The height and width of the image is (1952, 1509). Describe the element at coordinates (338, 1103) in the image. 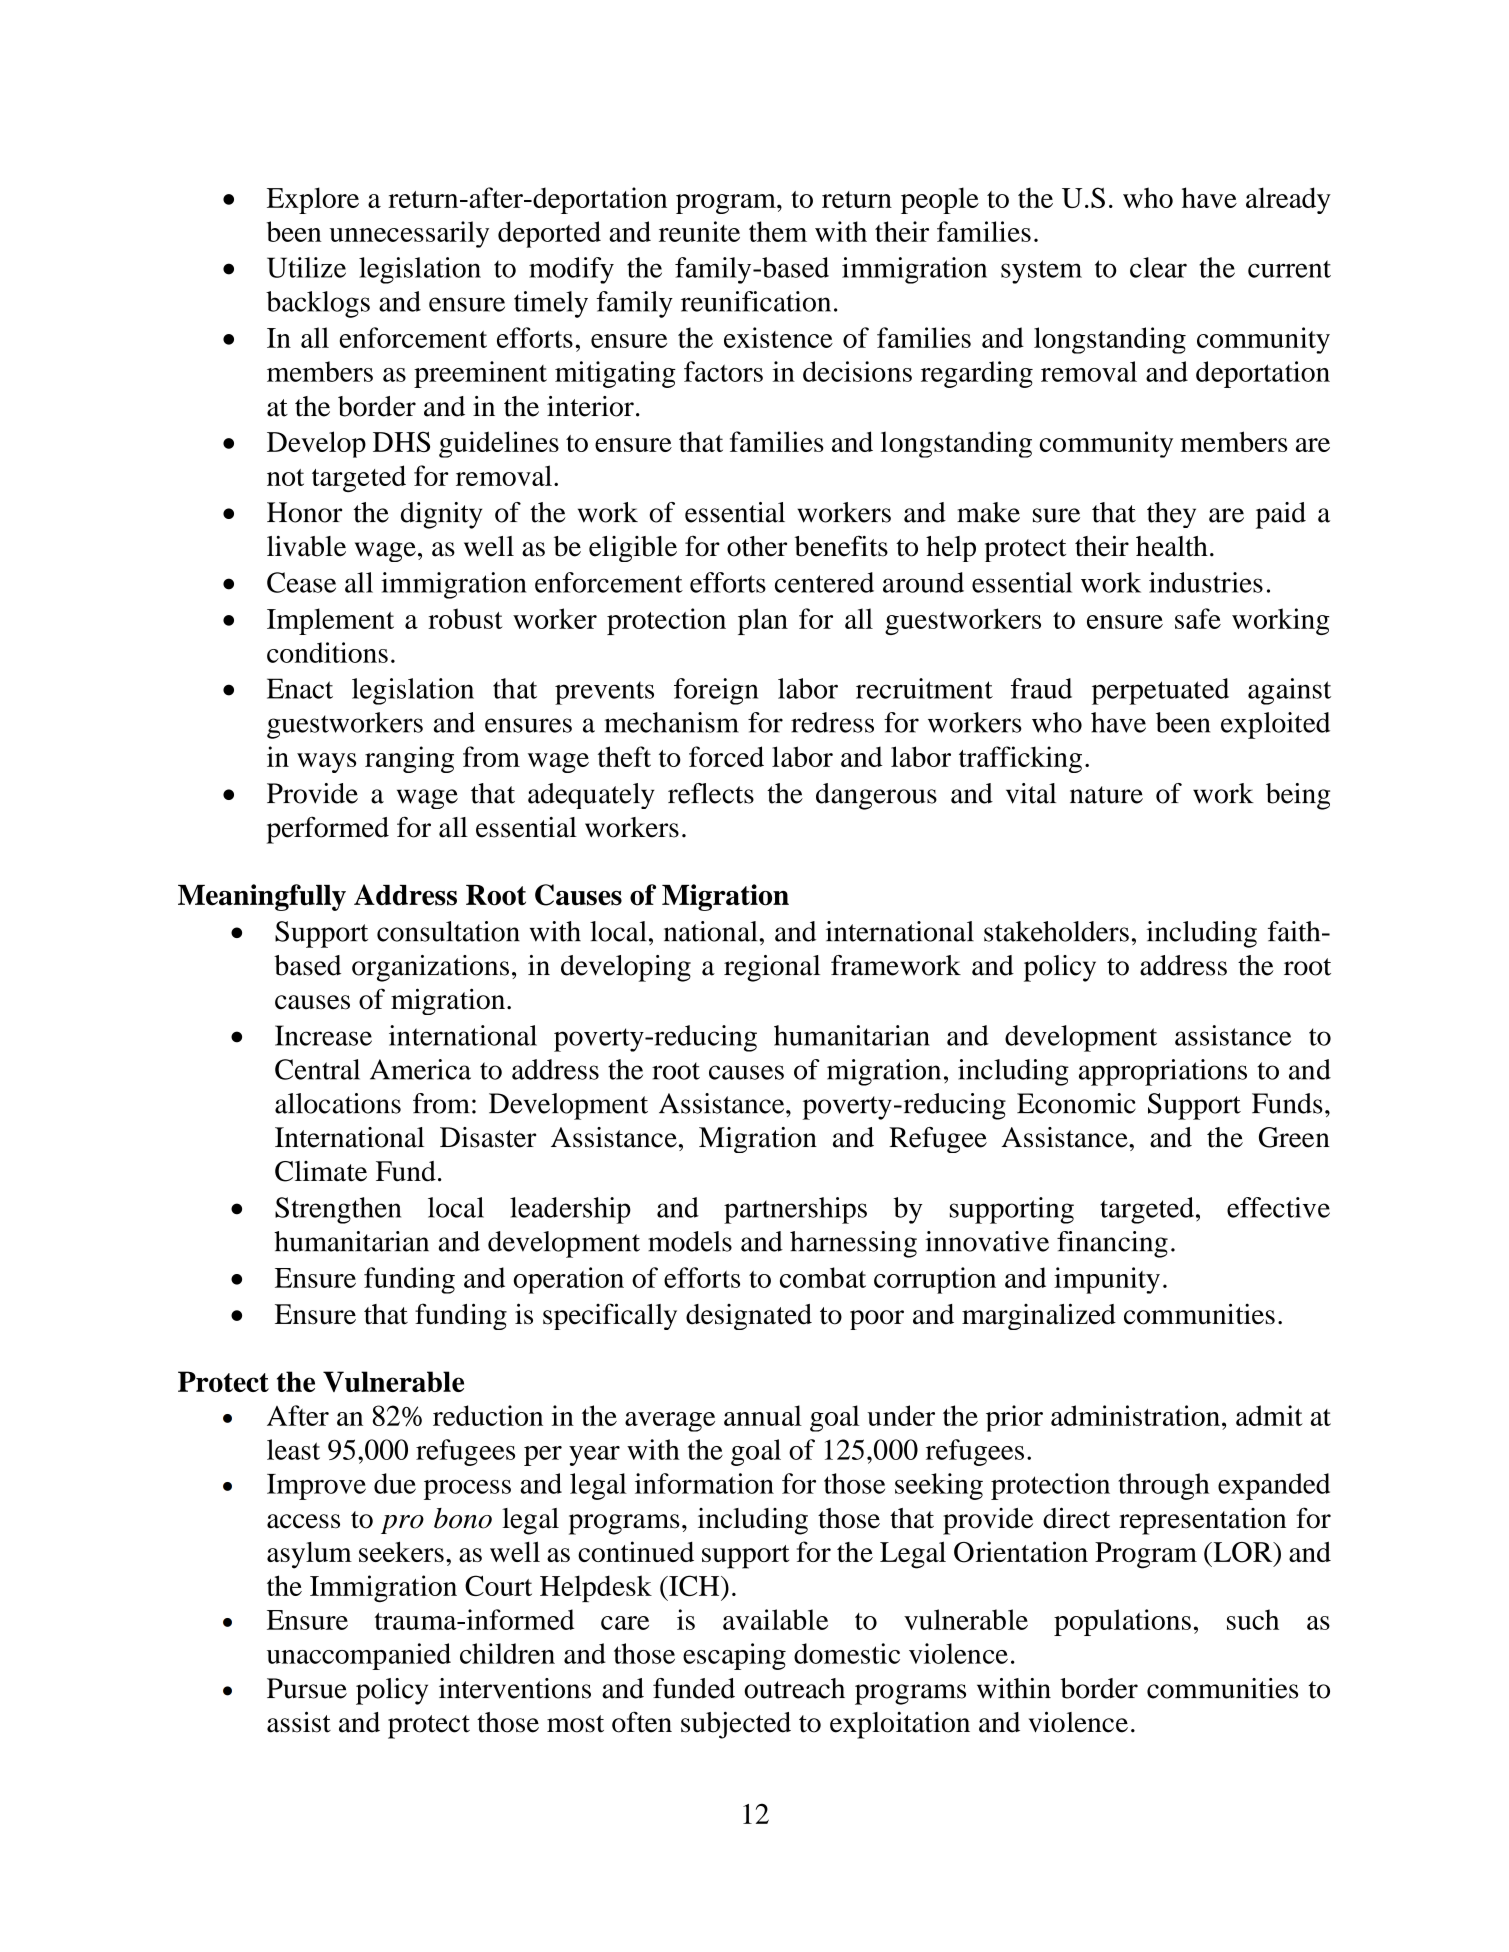

I see `allocations` at that location.
